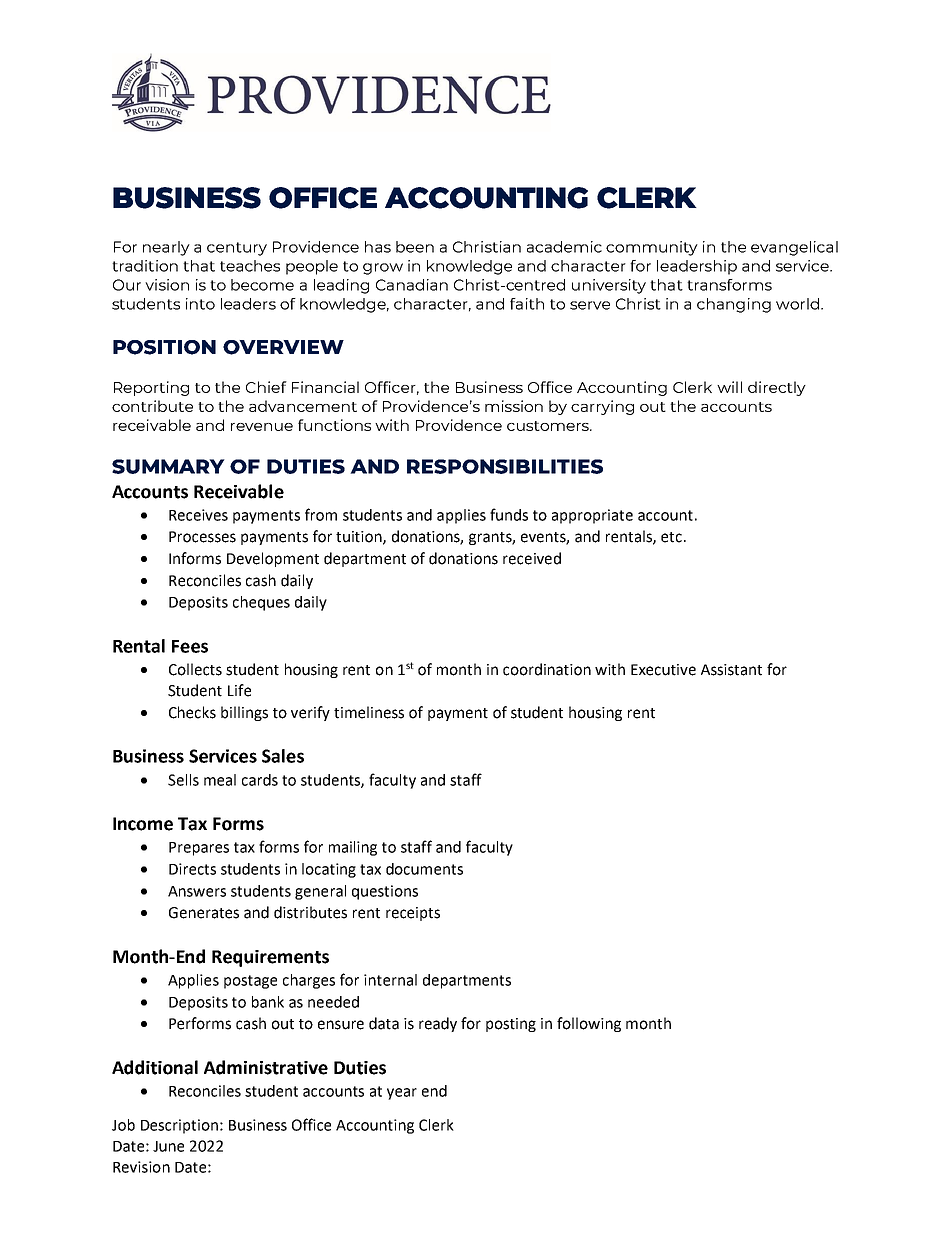  What do you see at coordinates (199, 849) in the screenshot?
I see `Prepares` at bounding box center [199, 849].
